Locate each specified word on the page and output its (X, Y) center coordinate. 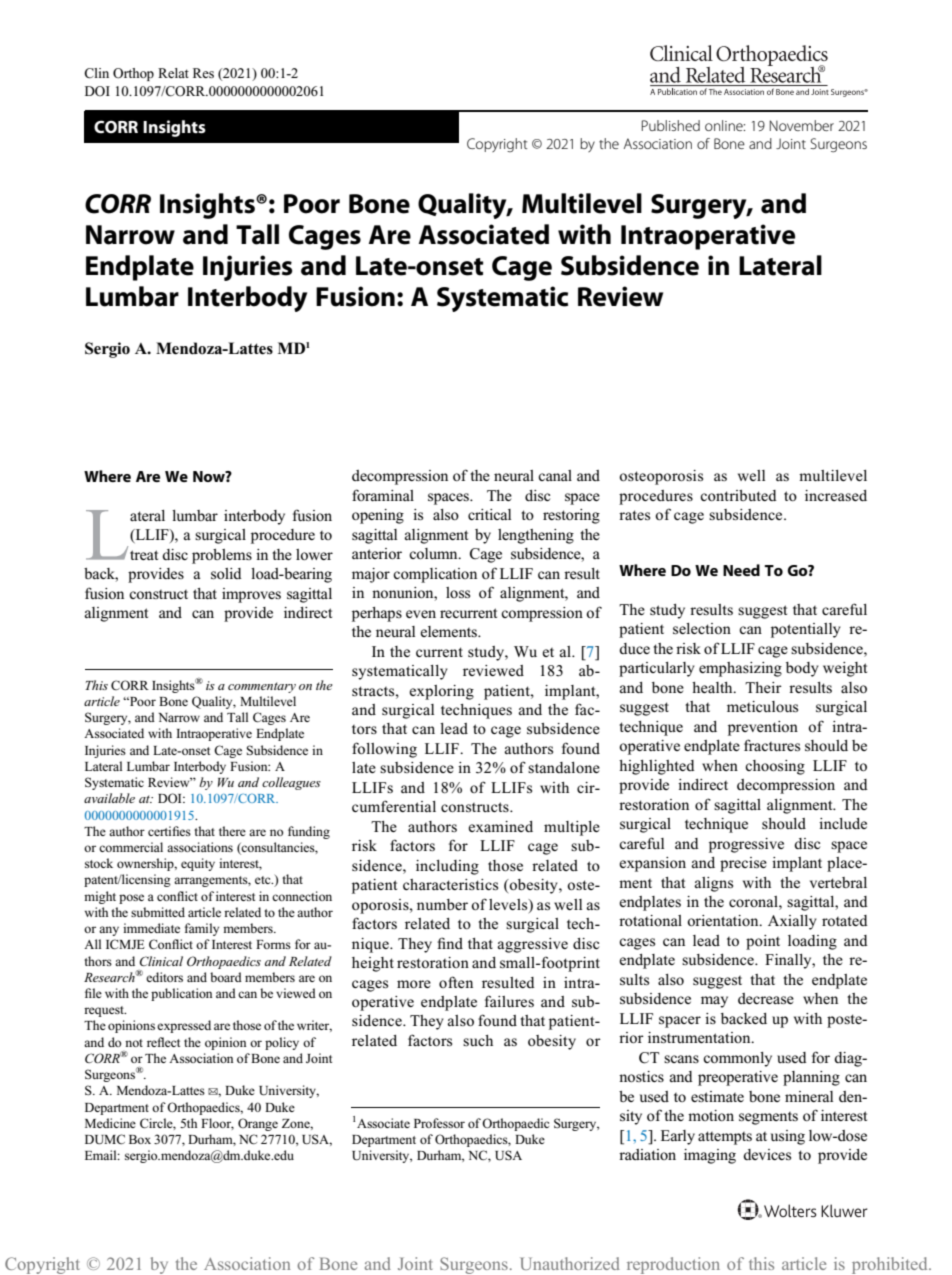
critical (489, 514)
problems (222, 556)
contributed (738, 495)
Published (671, 125)
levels (509, 904)
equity (198, 864)
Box (140, 1139)
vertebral (838, 882)
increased (836, 495)
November (802, 125)
